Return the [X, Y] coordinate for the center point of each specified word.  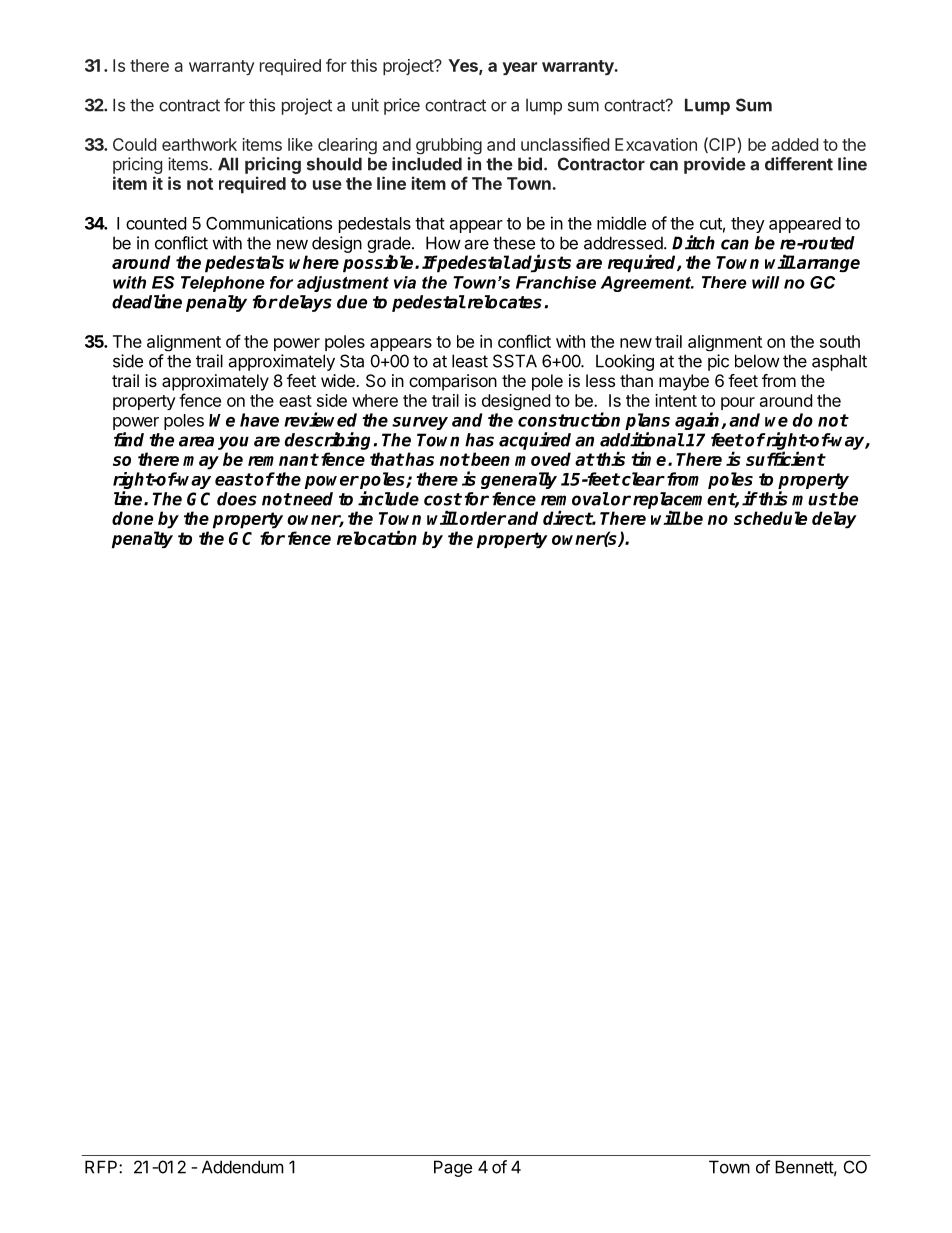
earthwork [199, 144]
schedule [770, 518]
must [815, 499]
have [259, 420]
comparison [453, 382]
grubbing [449, 146]
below [757, 361]
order [482, 518]
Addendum [243, 1167]
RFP [102, 1167]
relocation [377, 537]
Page [453, 1168]
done [132, 518]
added [795, 144]
